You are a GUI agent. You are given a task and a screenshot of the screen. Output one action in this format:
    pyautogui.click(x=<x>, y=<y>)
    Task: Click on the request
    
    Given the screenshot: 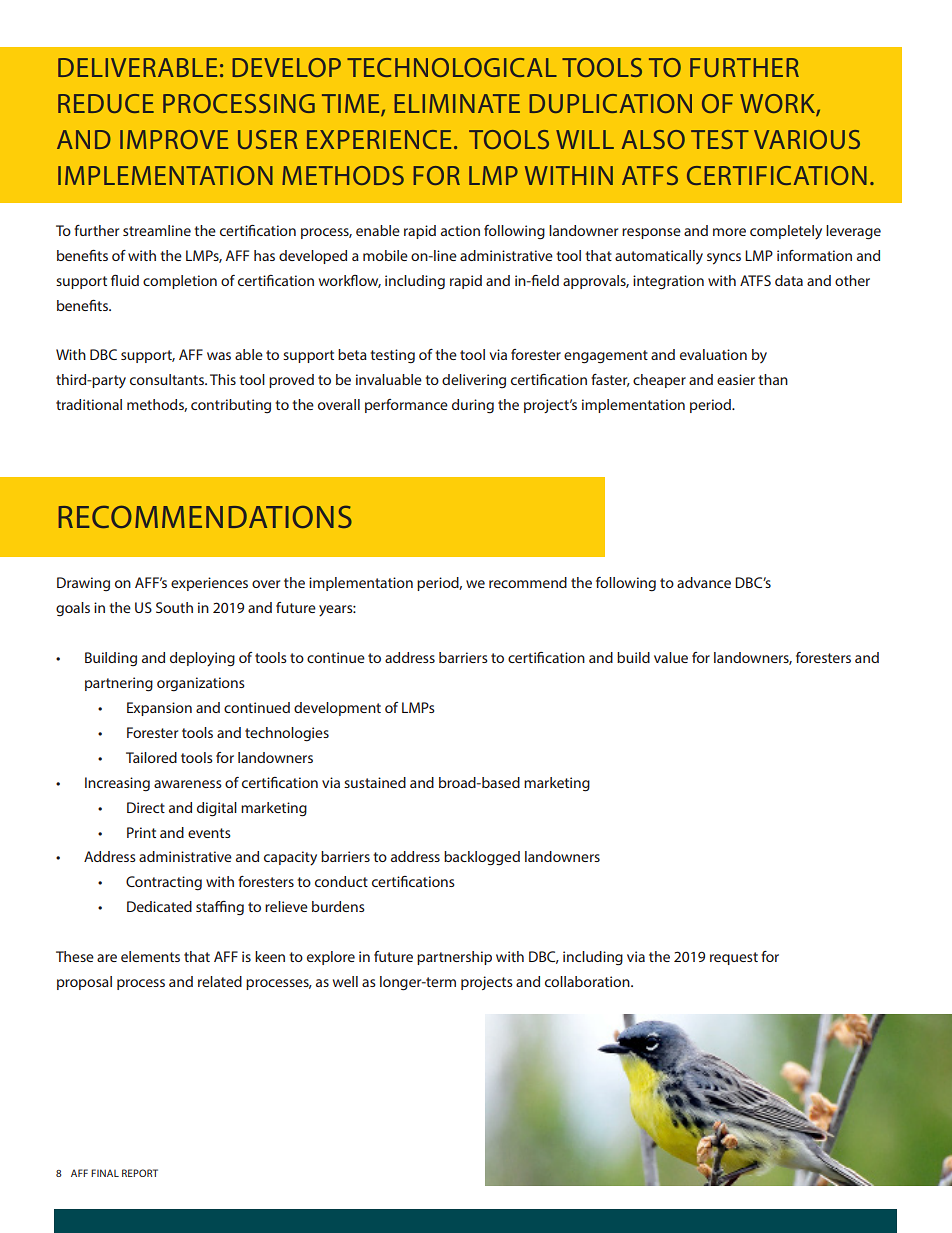 What is the action you would take?
    pyautogui.click(x=734, y=958)
